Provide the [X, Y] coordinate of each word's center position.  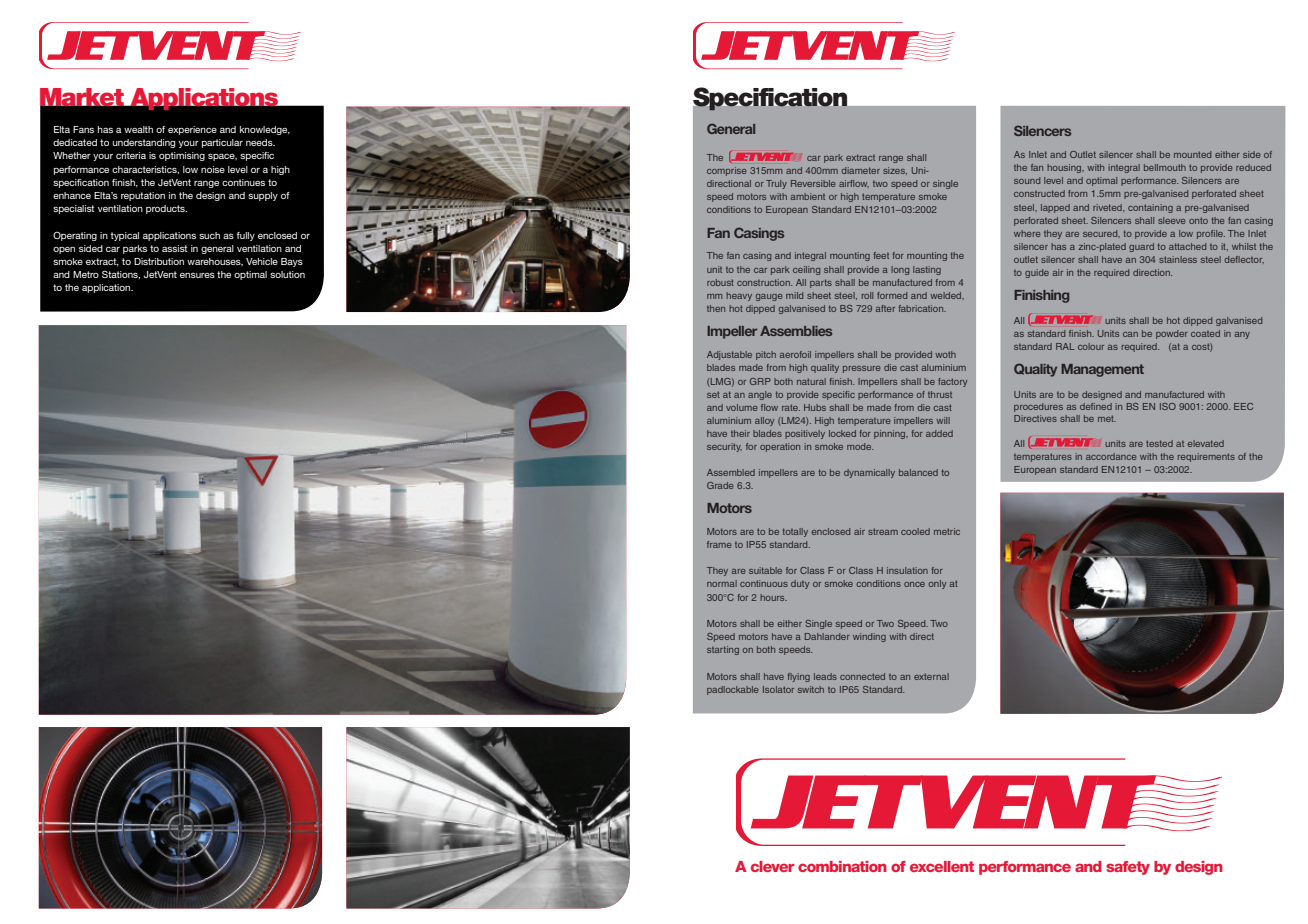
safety [1128, 868]
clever [773, 866]
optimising [182, 156]
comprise [726, 171]
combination [842, 866]
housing [1065, 168]
